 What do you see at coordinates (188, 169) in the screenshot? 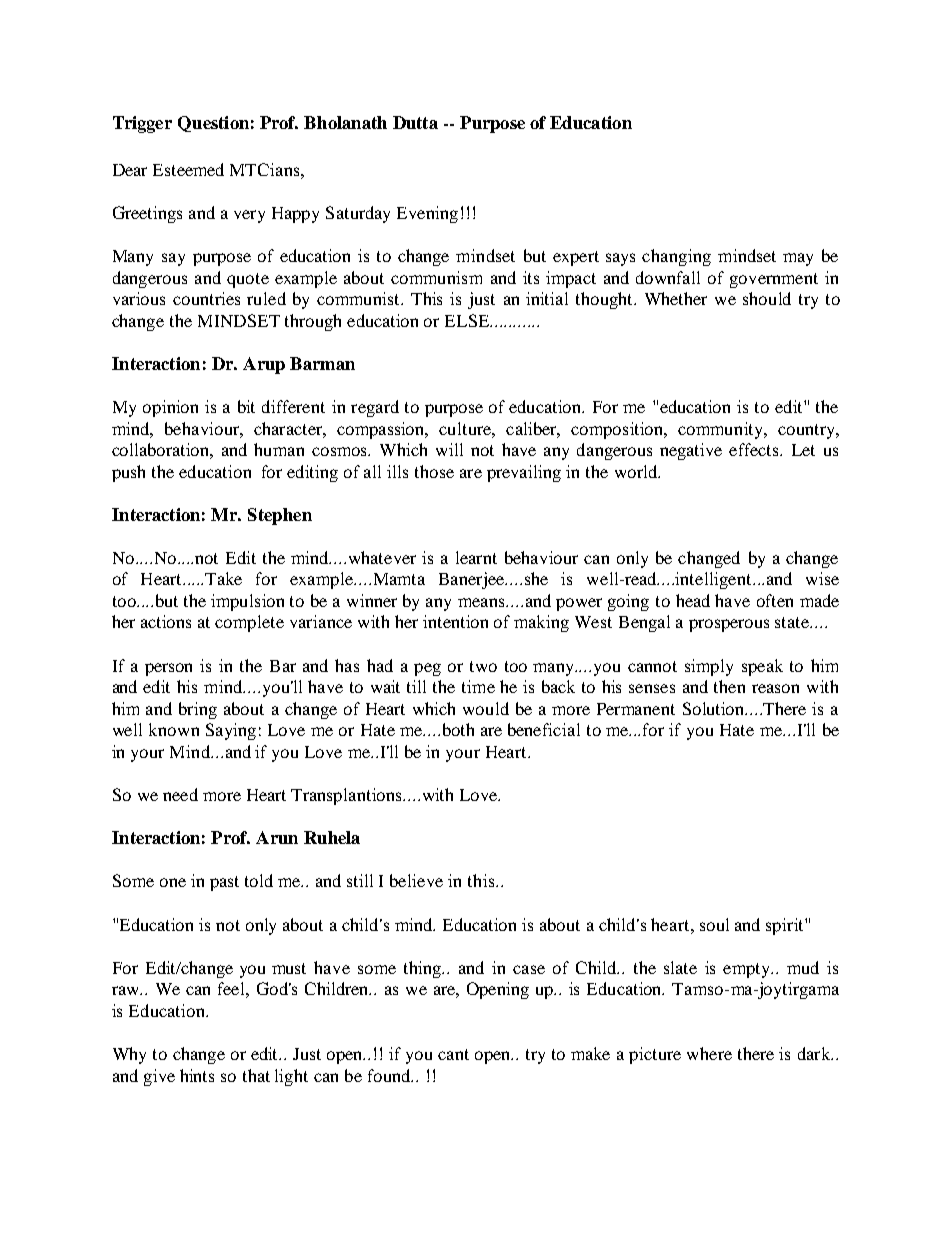
I see `Esteemed` at bounding box center [188, 169].
